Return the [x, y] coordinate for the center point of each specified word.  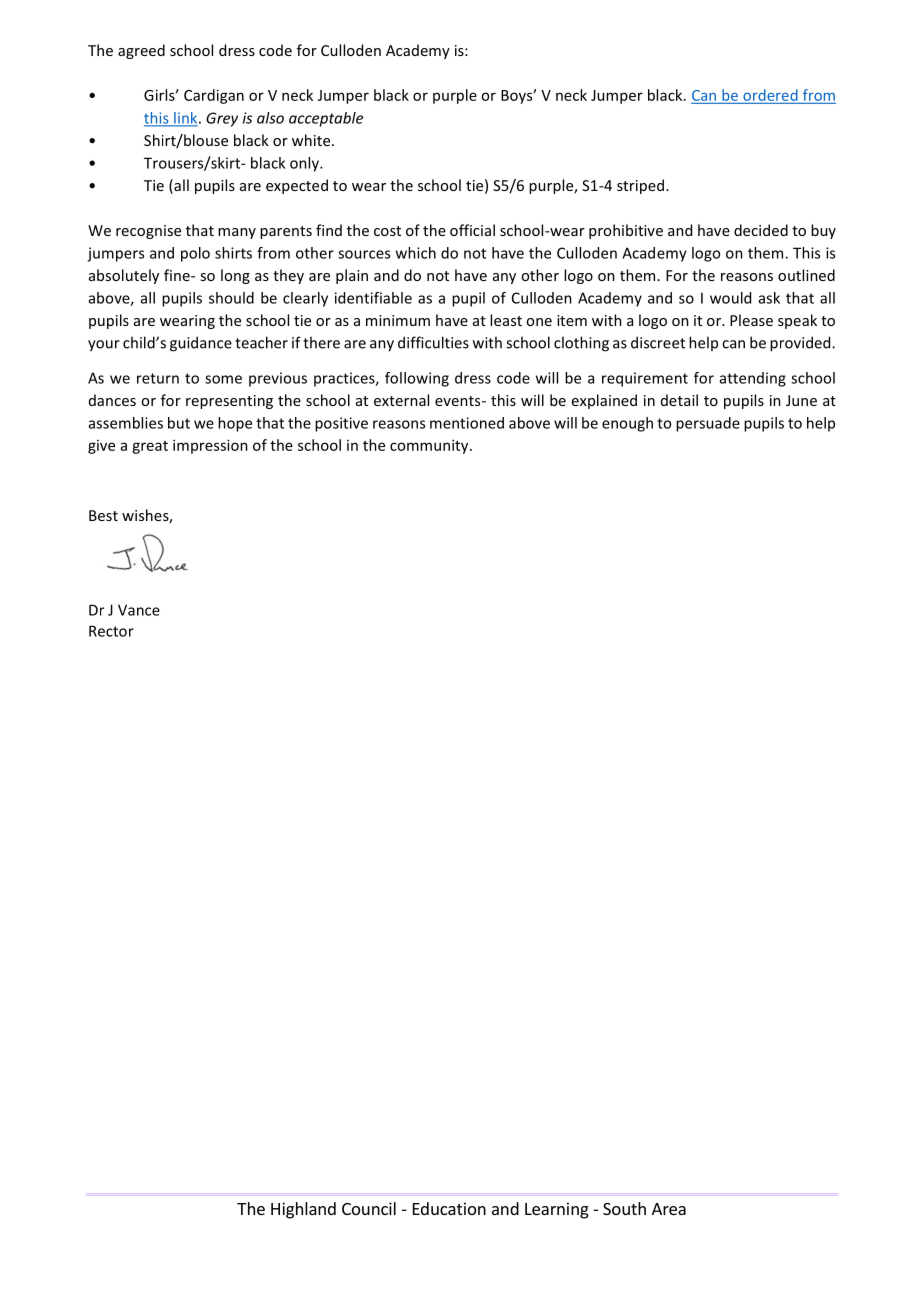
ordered [770, 95]
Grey [222, 119]
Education [449, 1208]
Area [669, 1209]
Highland [303, 1210]
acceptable [326, 119]
